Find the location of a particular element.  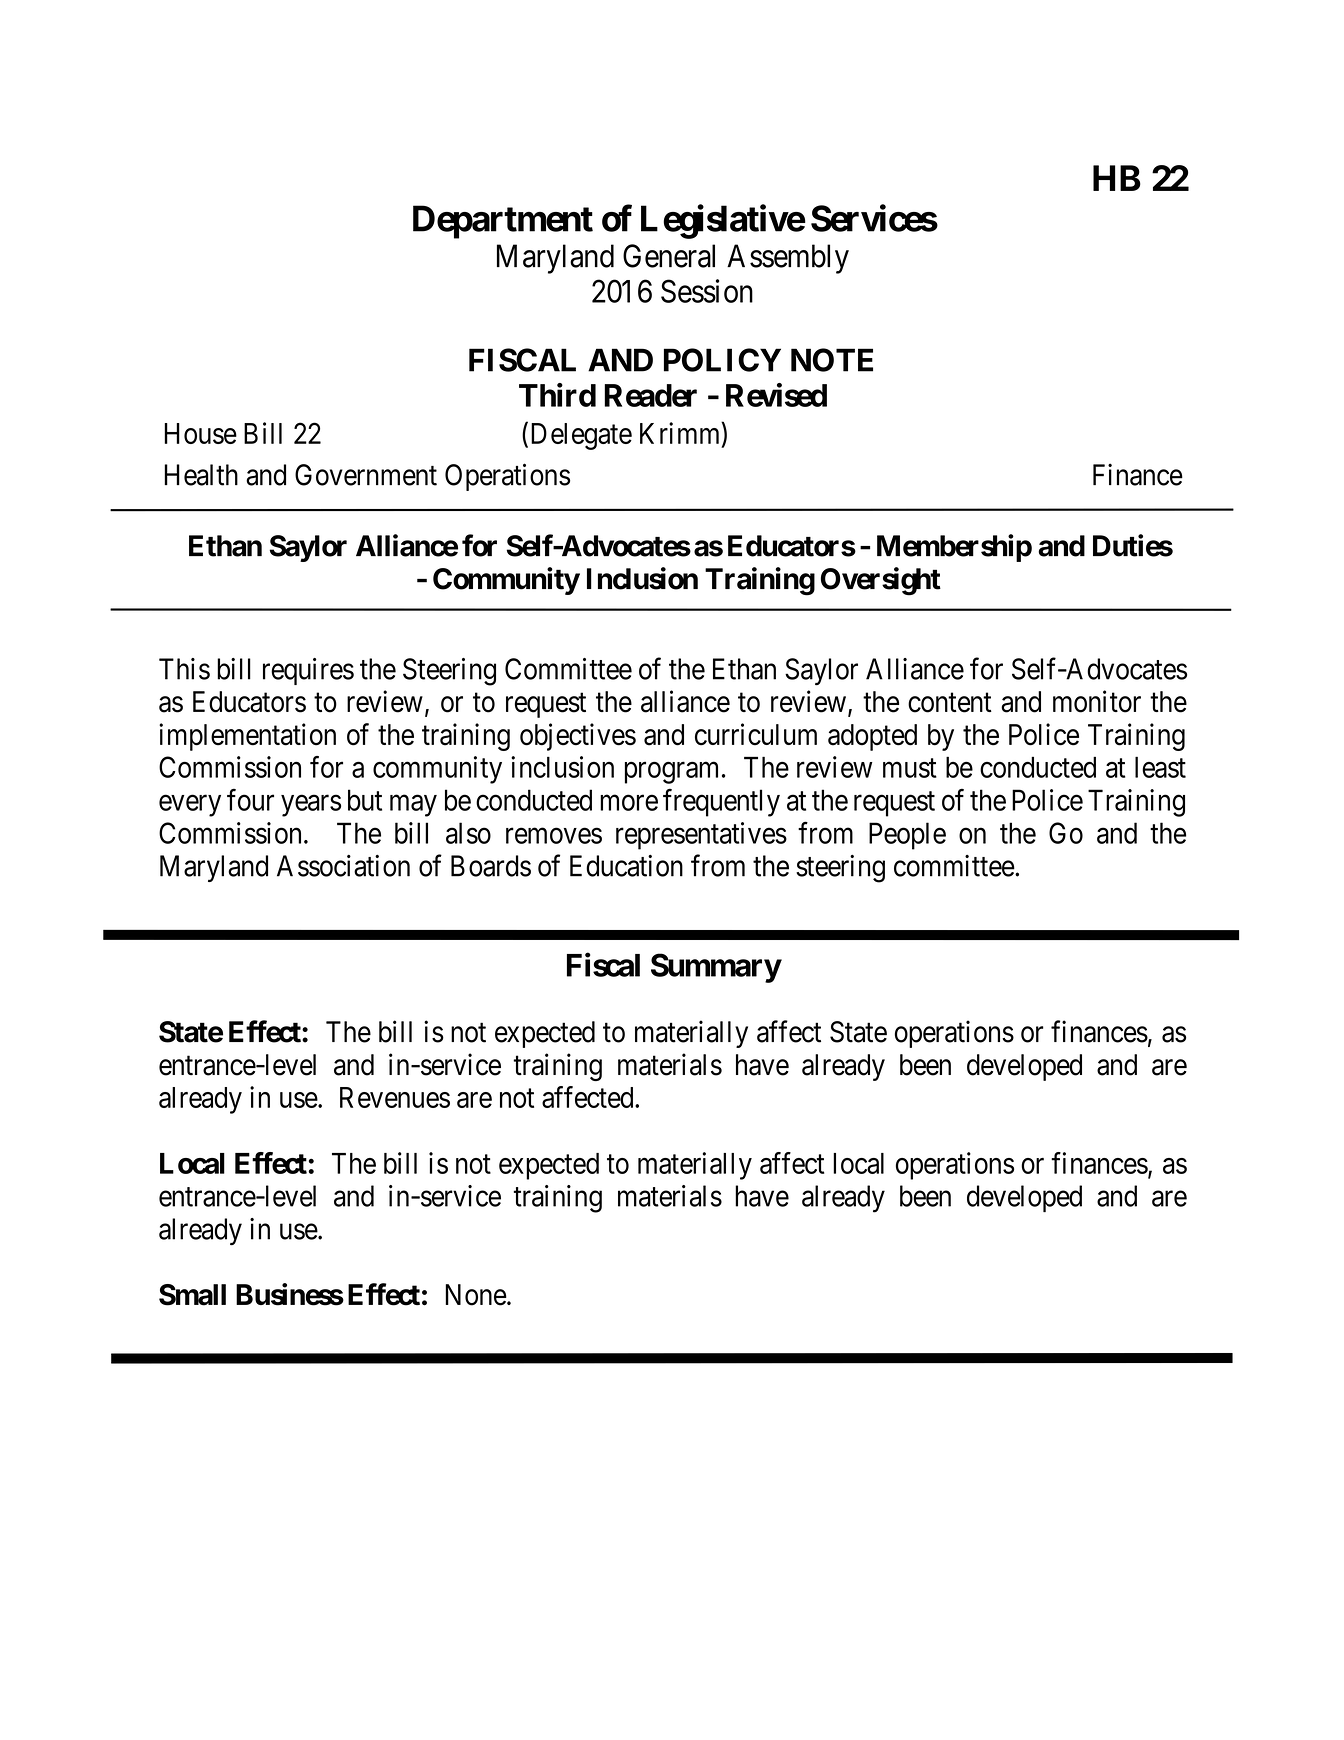

Association is located at coordinates (343, 866).
